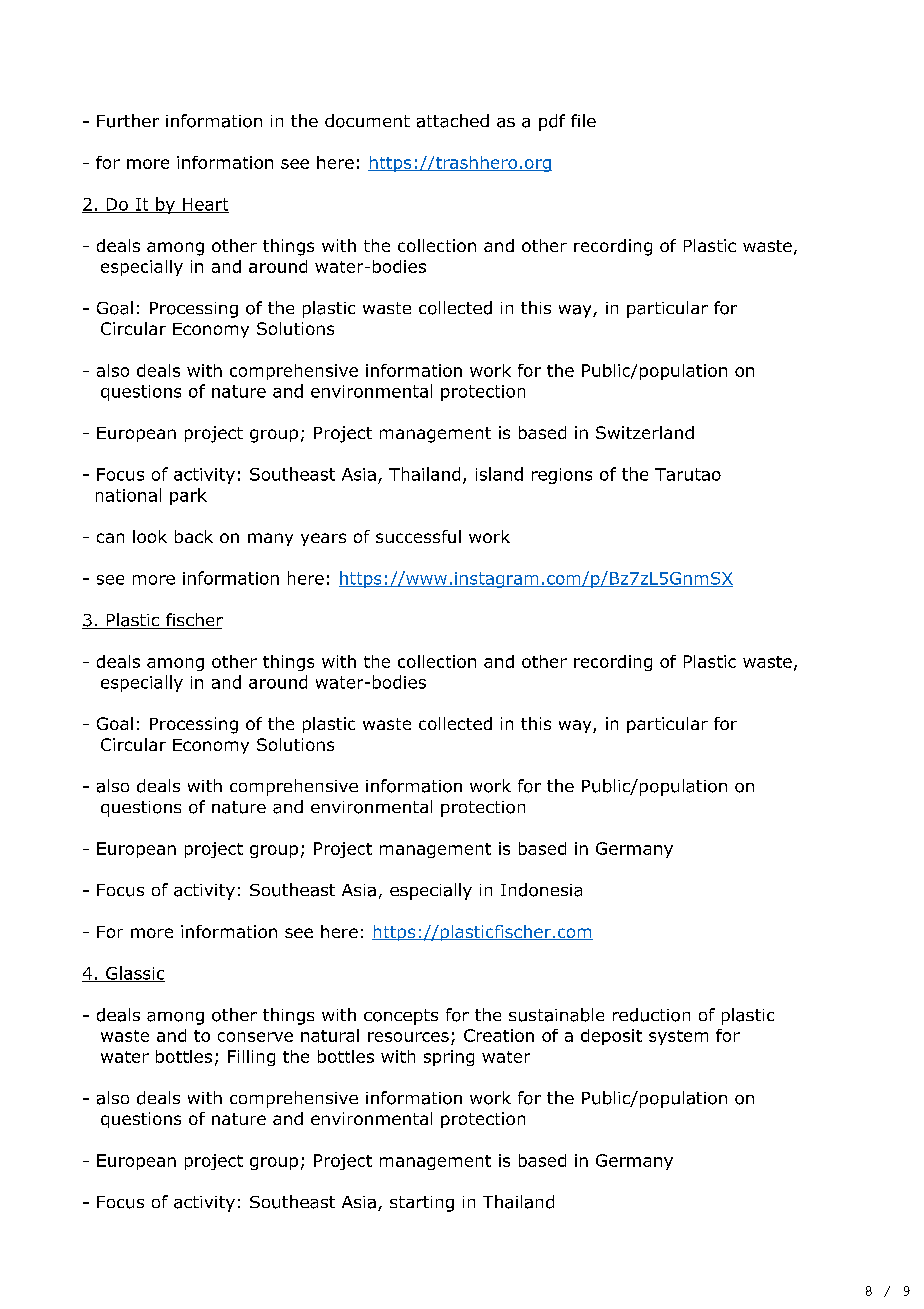 The height and width of the screenshot is (1309, 924). I want to click on Further, so click(128, 121).
